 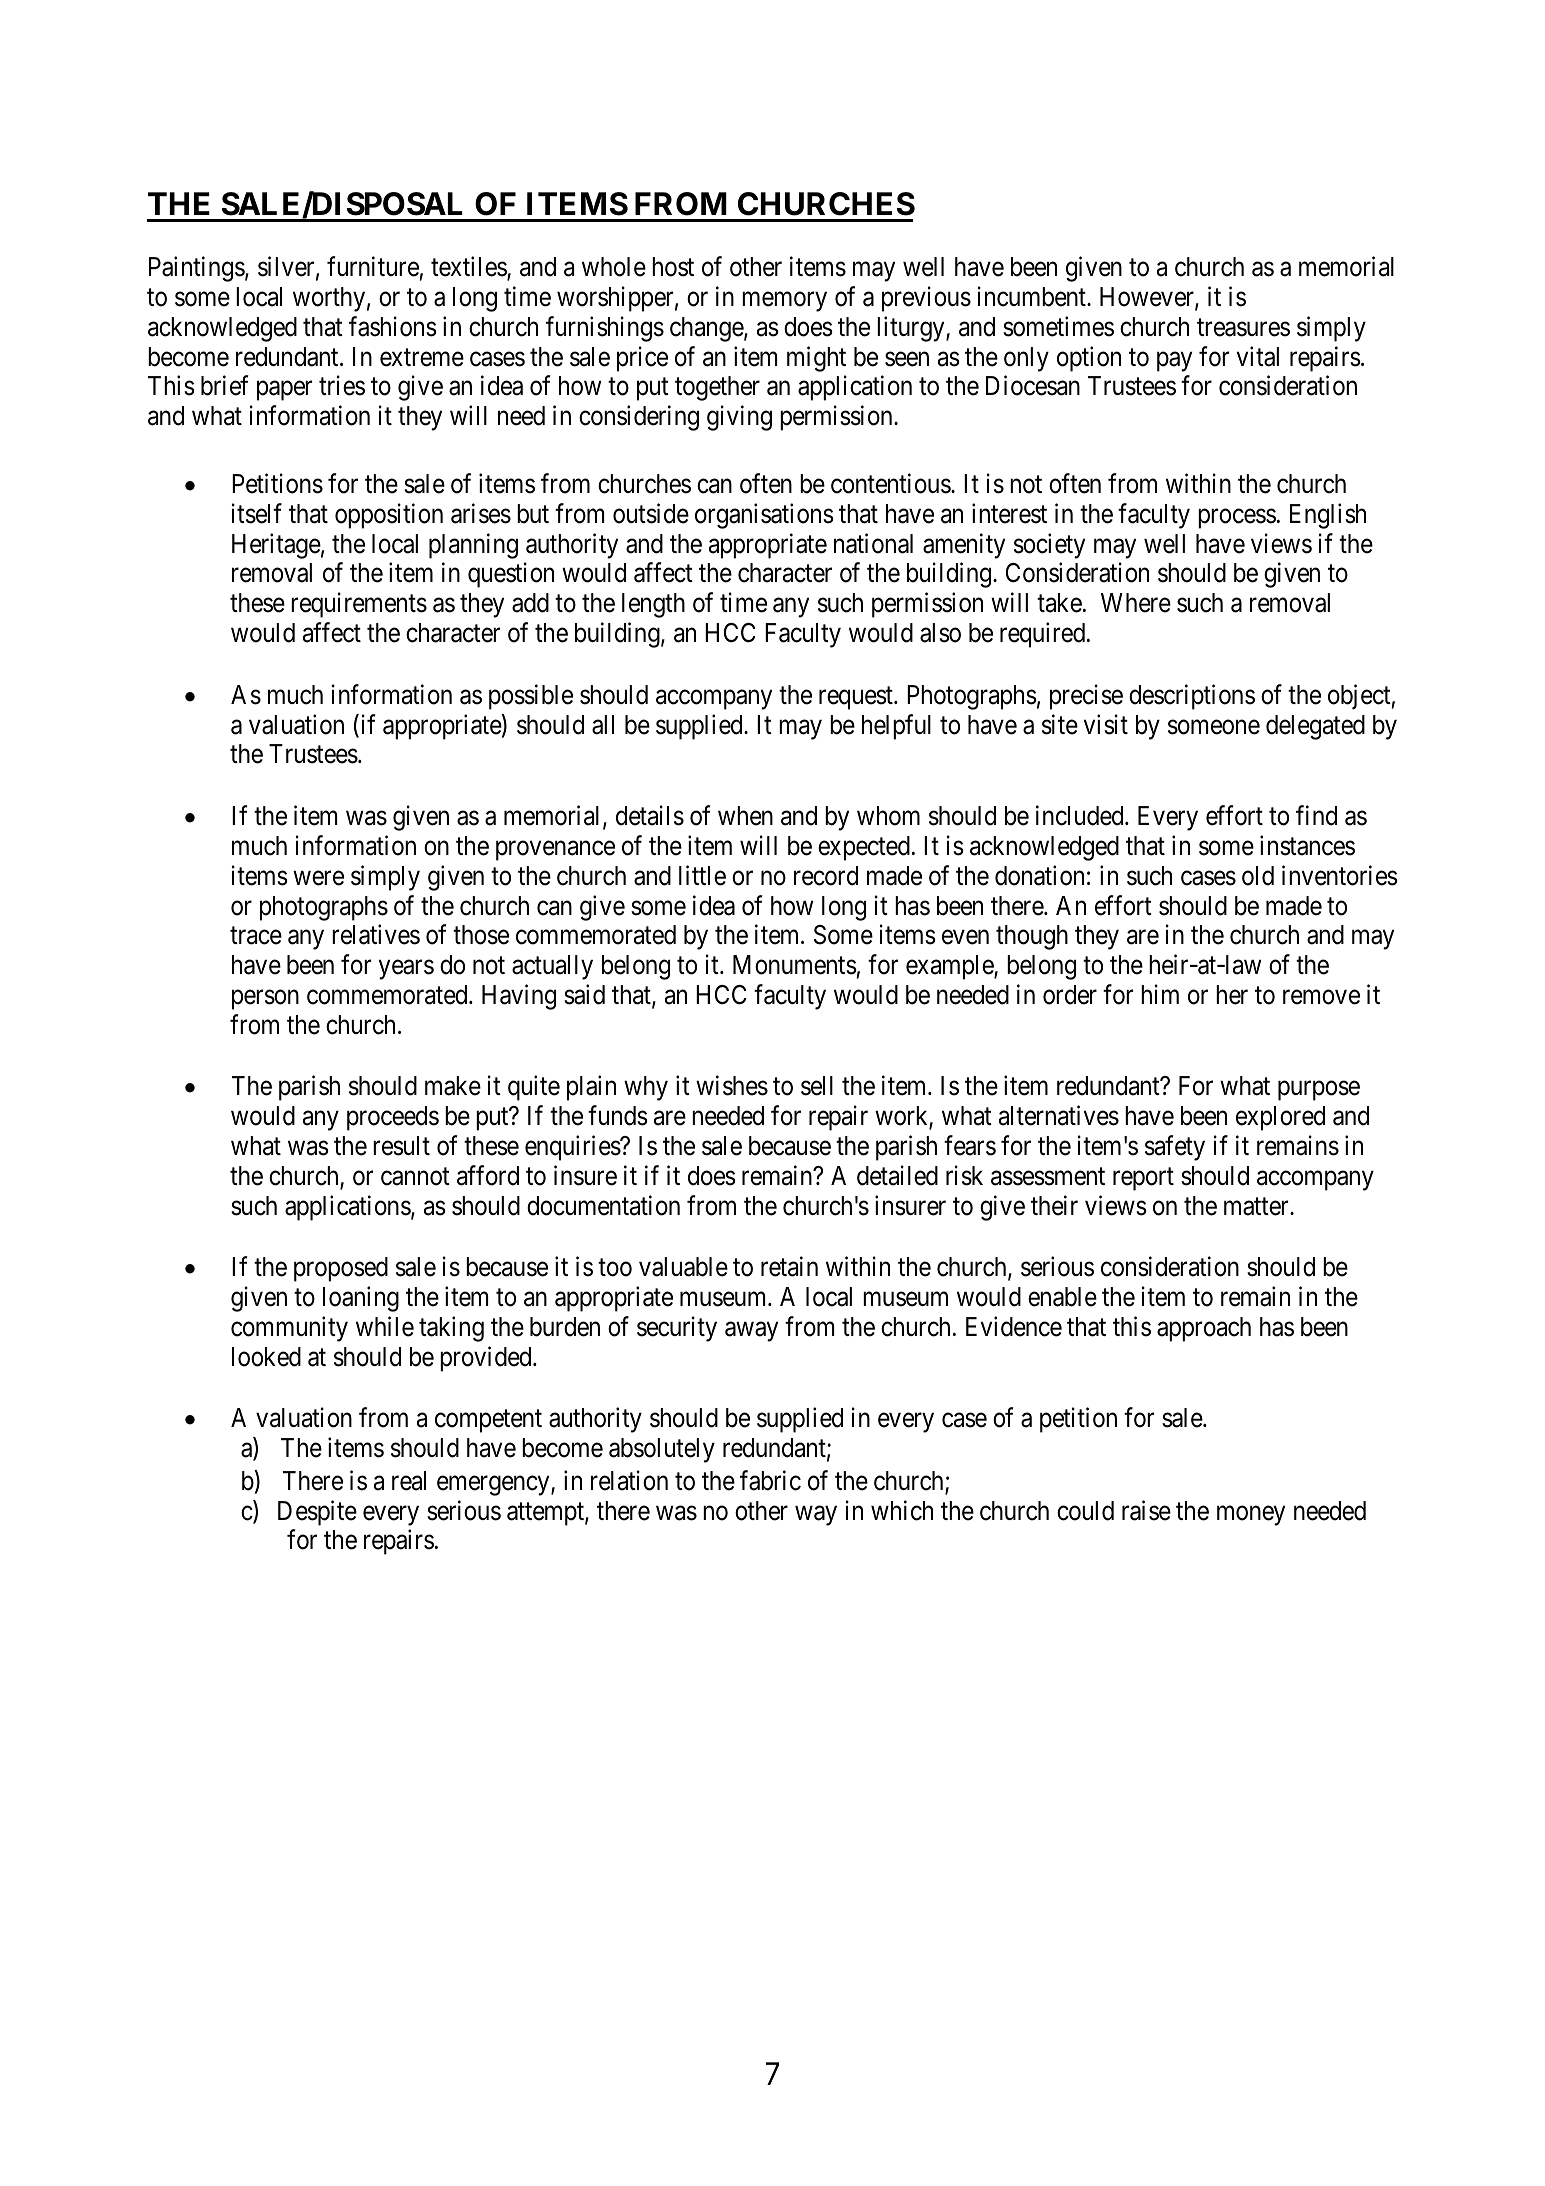 I want to click on record, so click(x=826, y=876).
